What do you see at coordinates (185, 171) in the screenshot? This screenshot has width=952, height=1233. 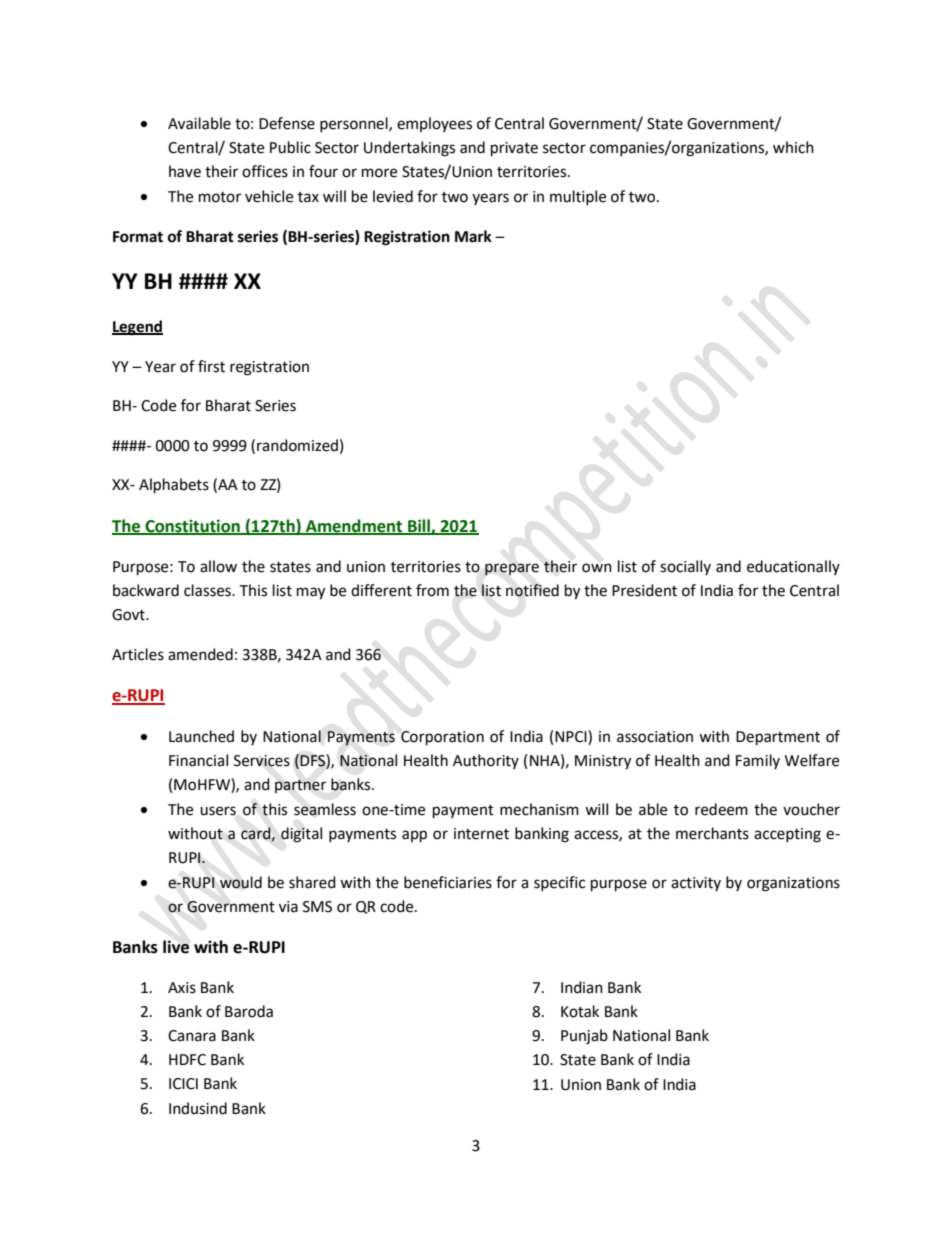 I see `have` at bounding box center [185, 171].
